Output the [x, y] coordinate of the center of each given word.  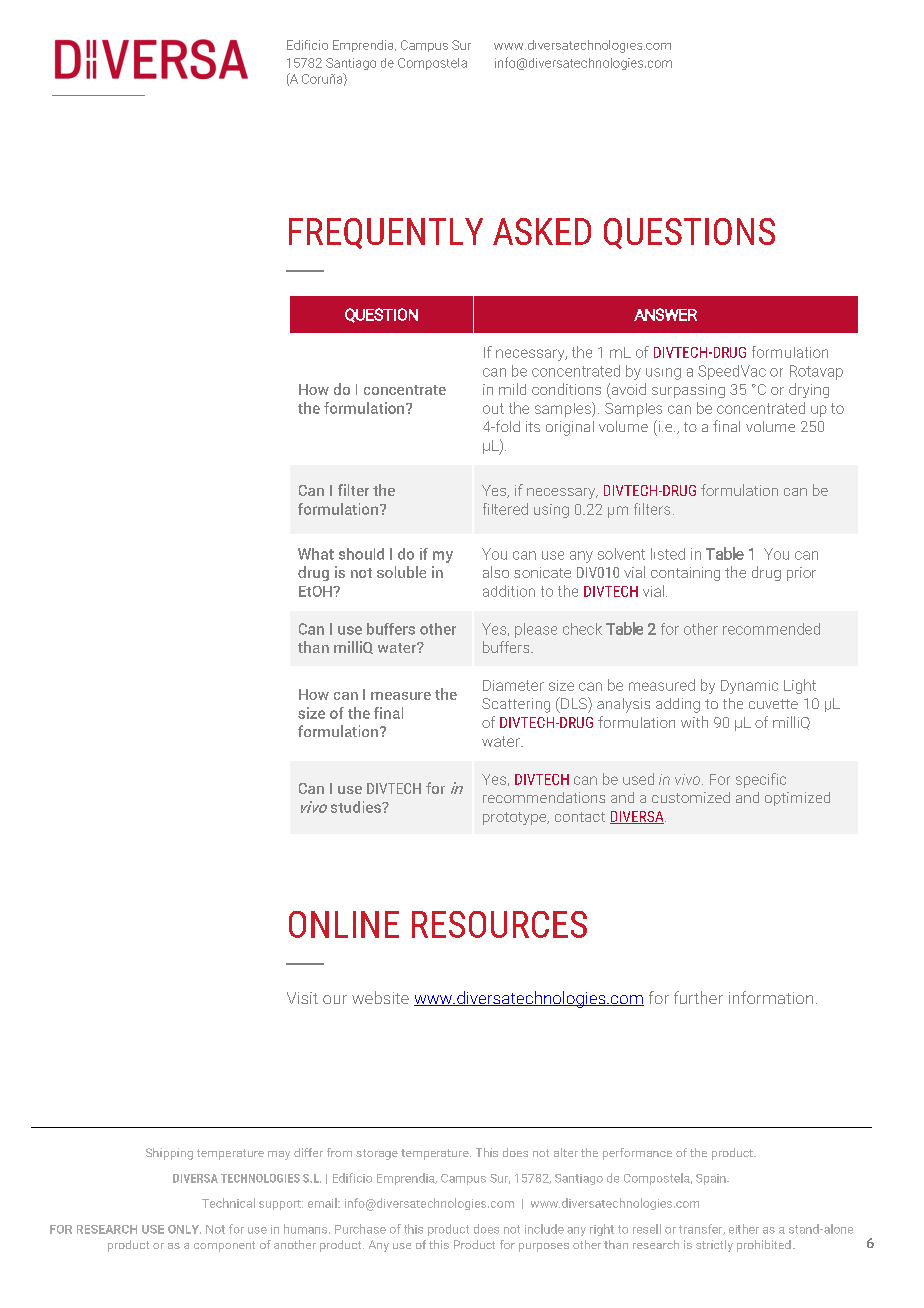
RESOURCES [499, 924]
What [316, 554]
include [544, 1229]
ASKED [542, 231]
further [698, 997]
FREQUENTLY [386, 233]
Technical [228, 1203]
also [496, 572]
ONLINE [344, 924]
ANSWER [665, 314]
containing [685, 574]
